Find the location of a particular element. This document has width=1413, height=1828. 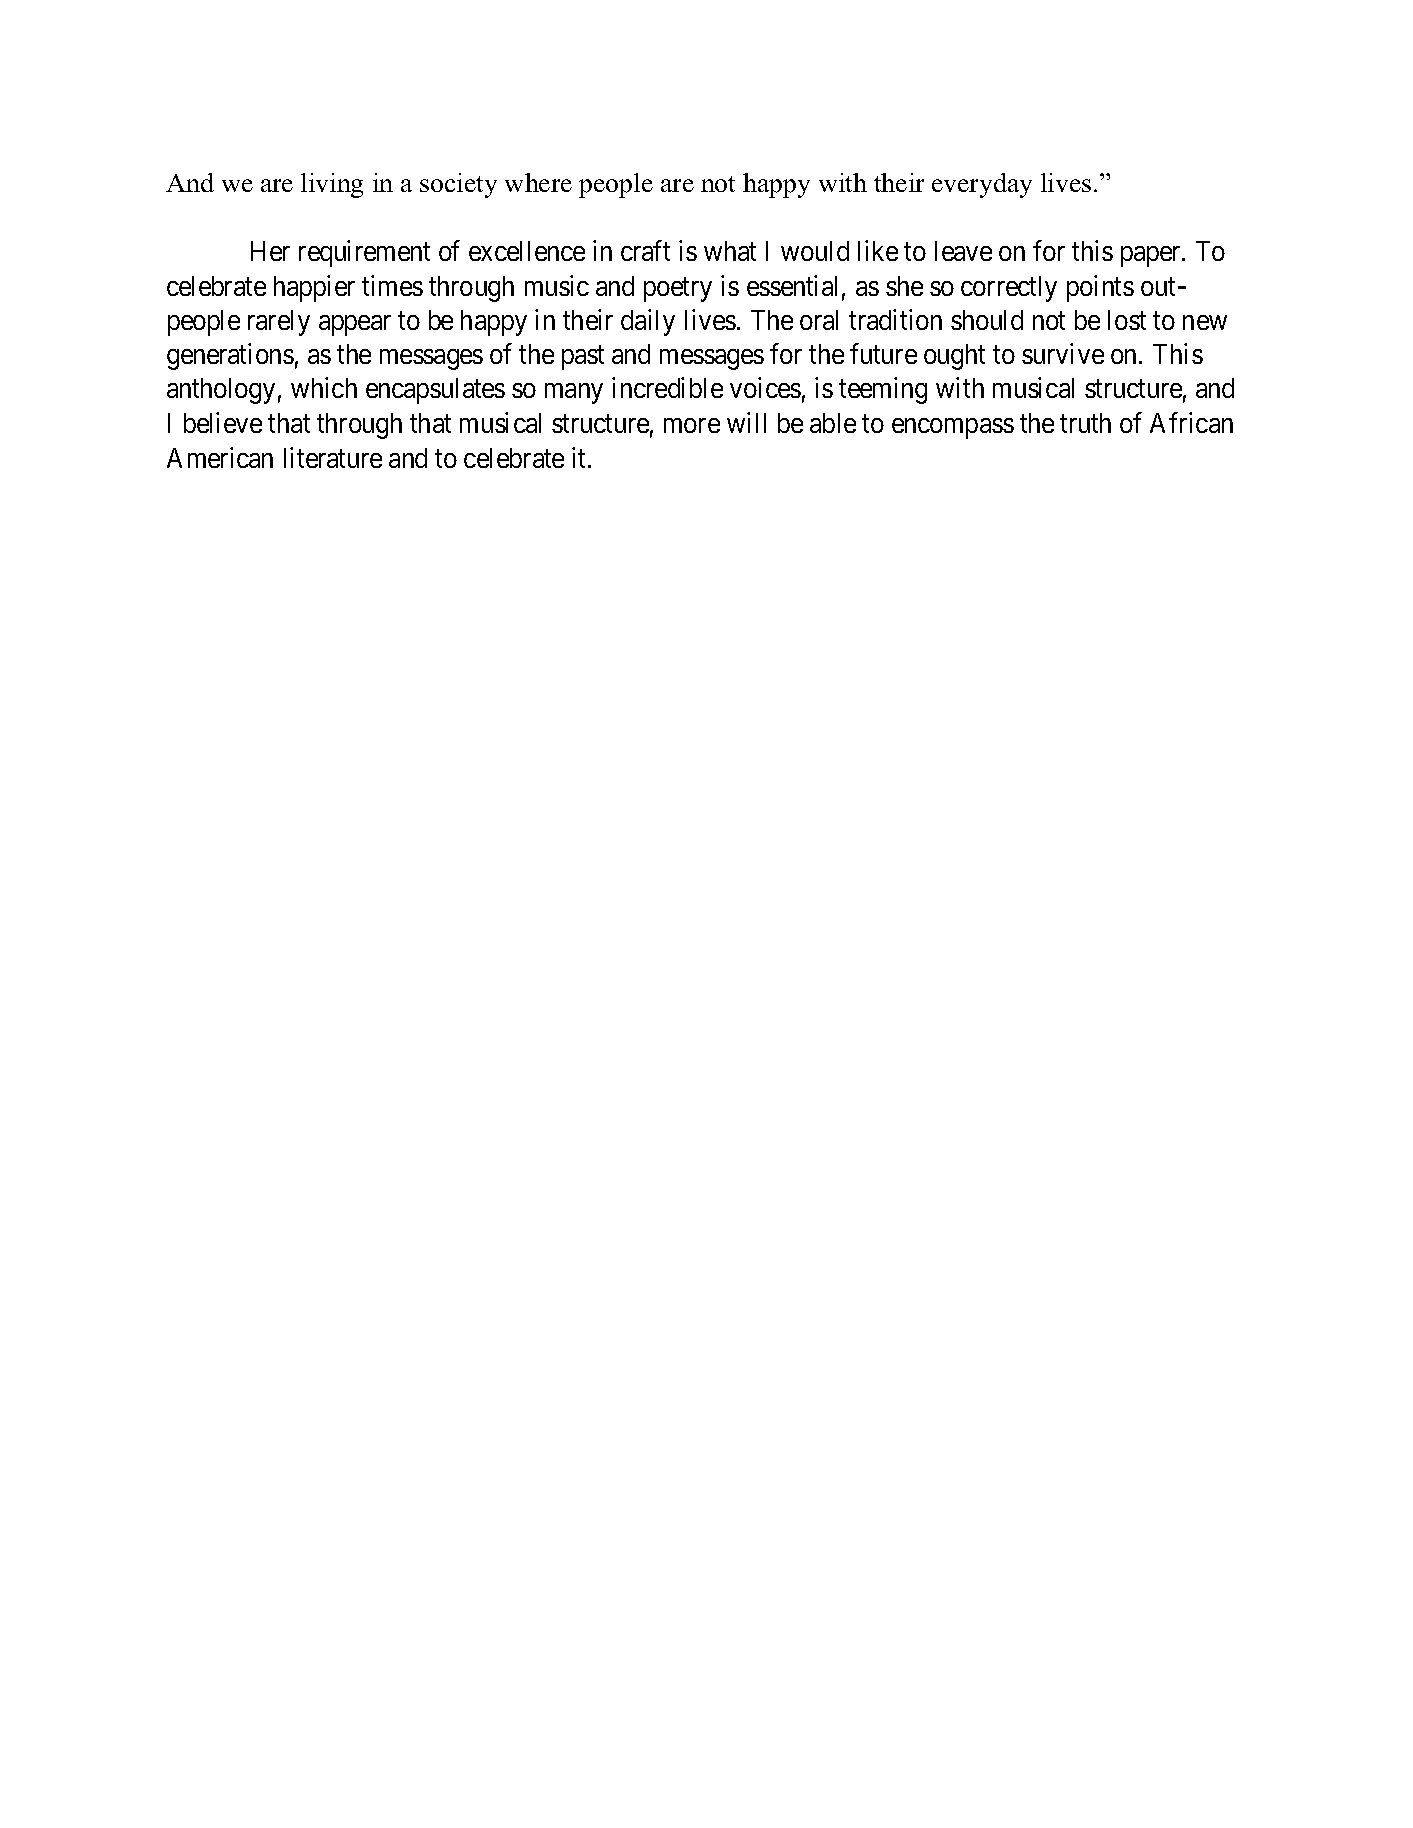

daily is located at coordinates (648, 322).
